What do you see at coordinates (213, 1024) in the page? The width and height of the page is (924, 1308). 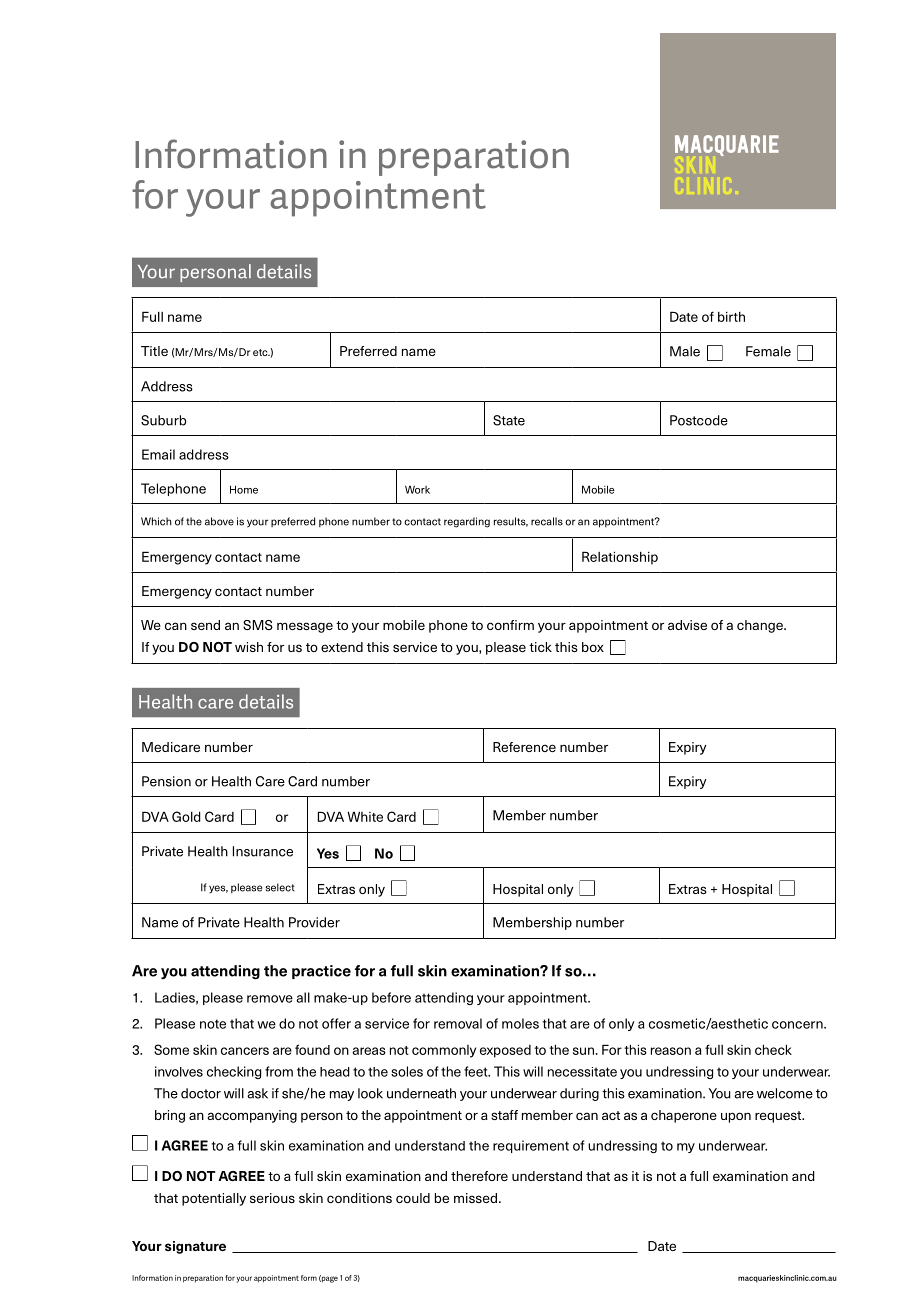 I see `note` at bounding box center [213, 1024].
